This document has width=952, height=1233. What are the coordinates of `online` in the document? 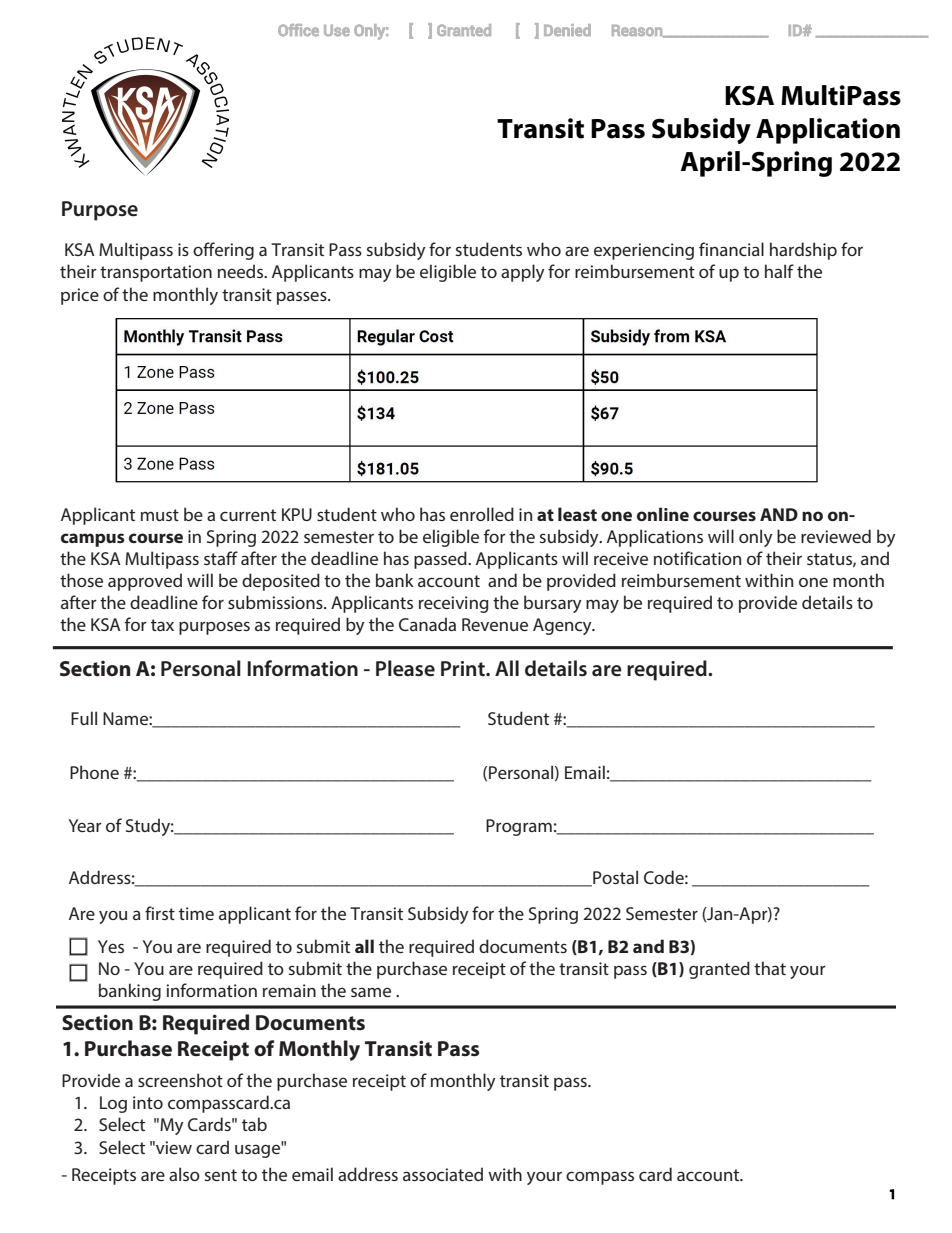 It's located at (663, 514).
